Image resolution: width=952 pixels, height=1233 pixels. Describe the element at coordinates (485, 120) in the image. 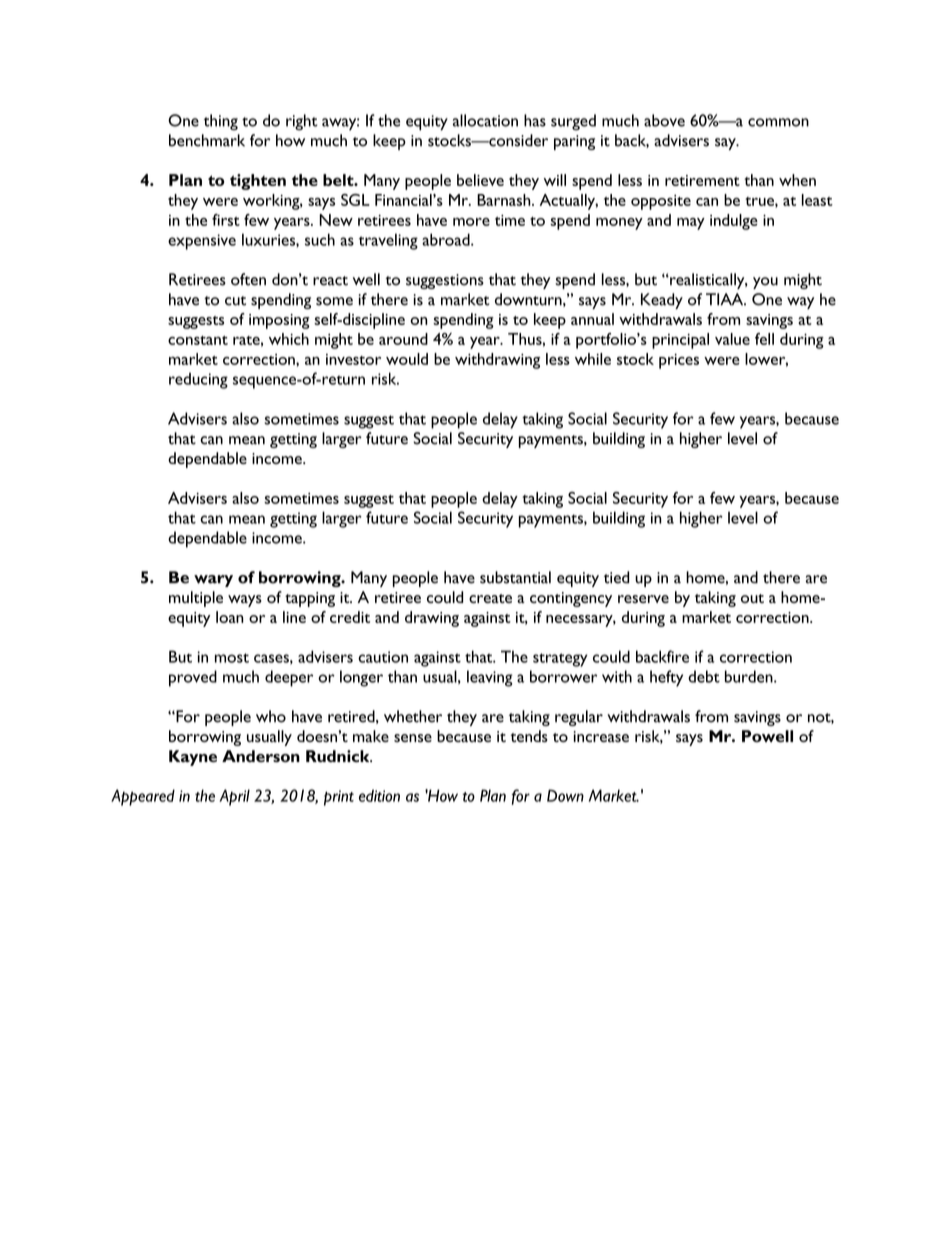

I see `allocation` at that location.
